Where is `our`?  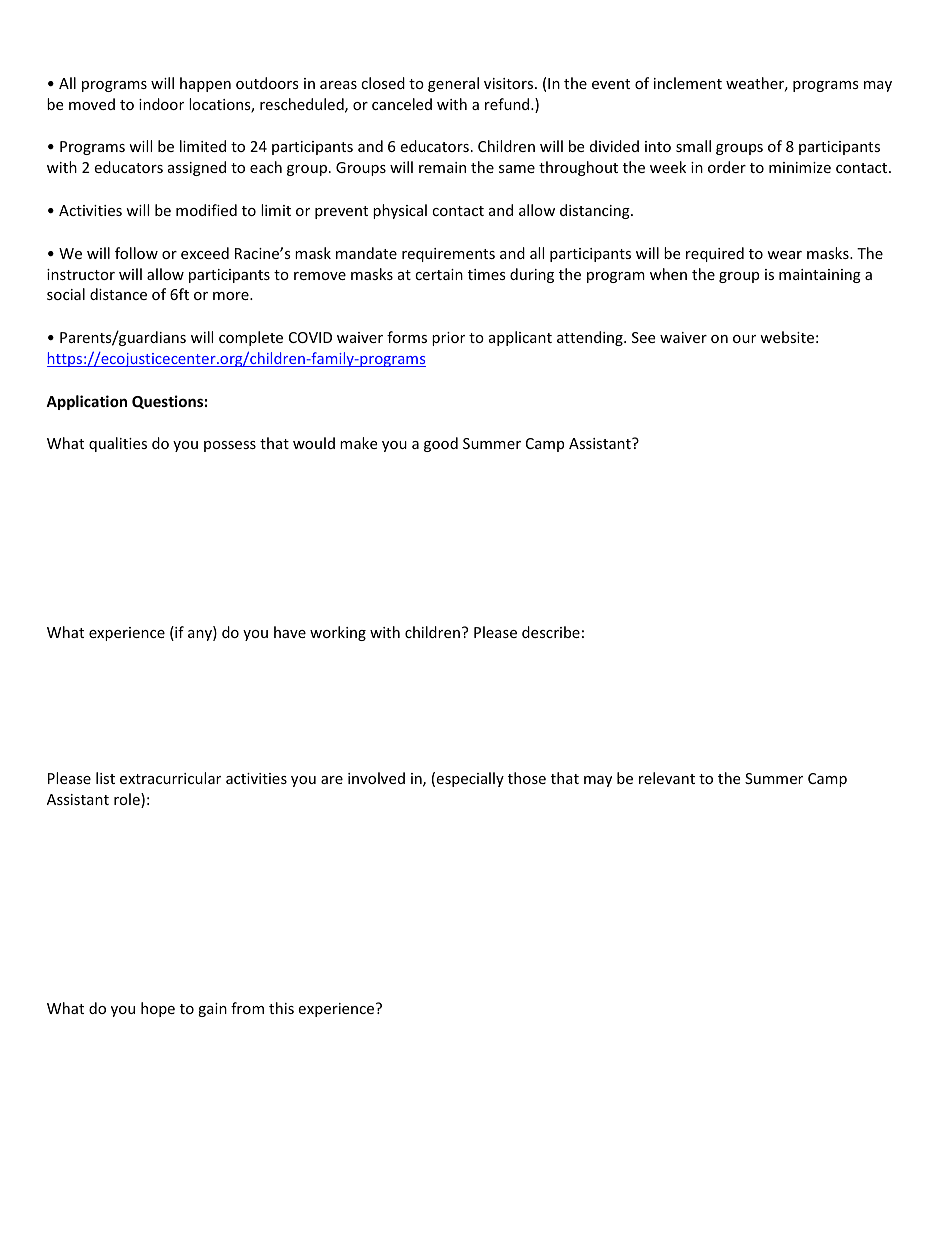 our is located at coordinates (744, 339).
